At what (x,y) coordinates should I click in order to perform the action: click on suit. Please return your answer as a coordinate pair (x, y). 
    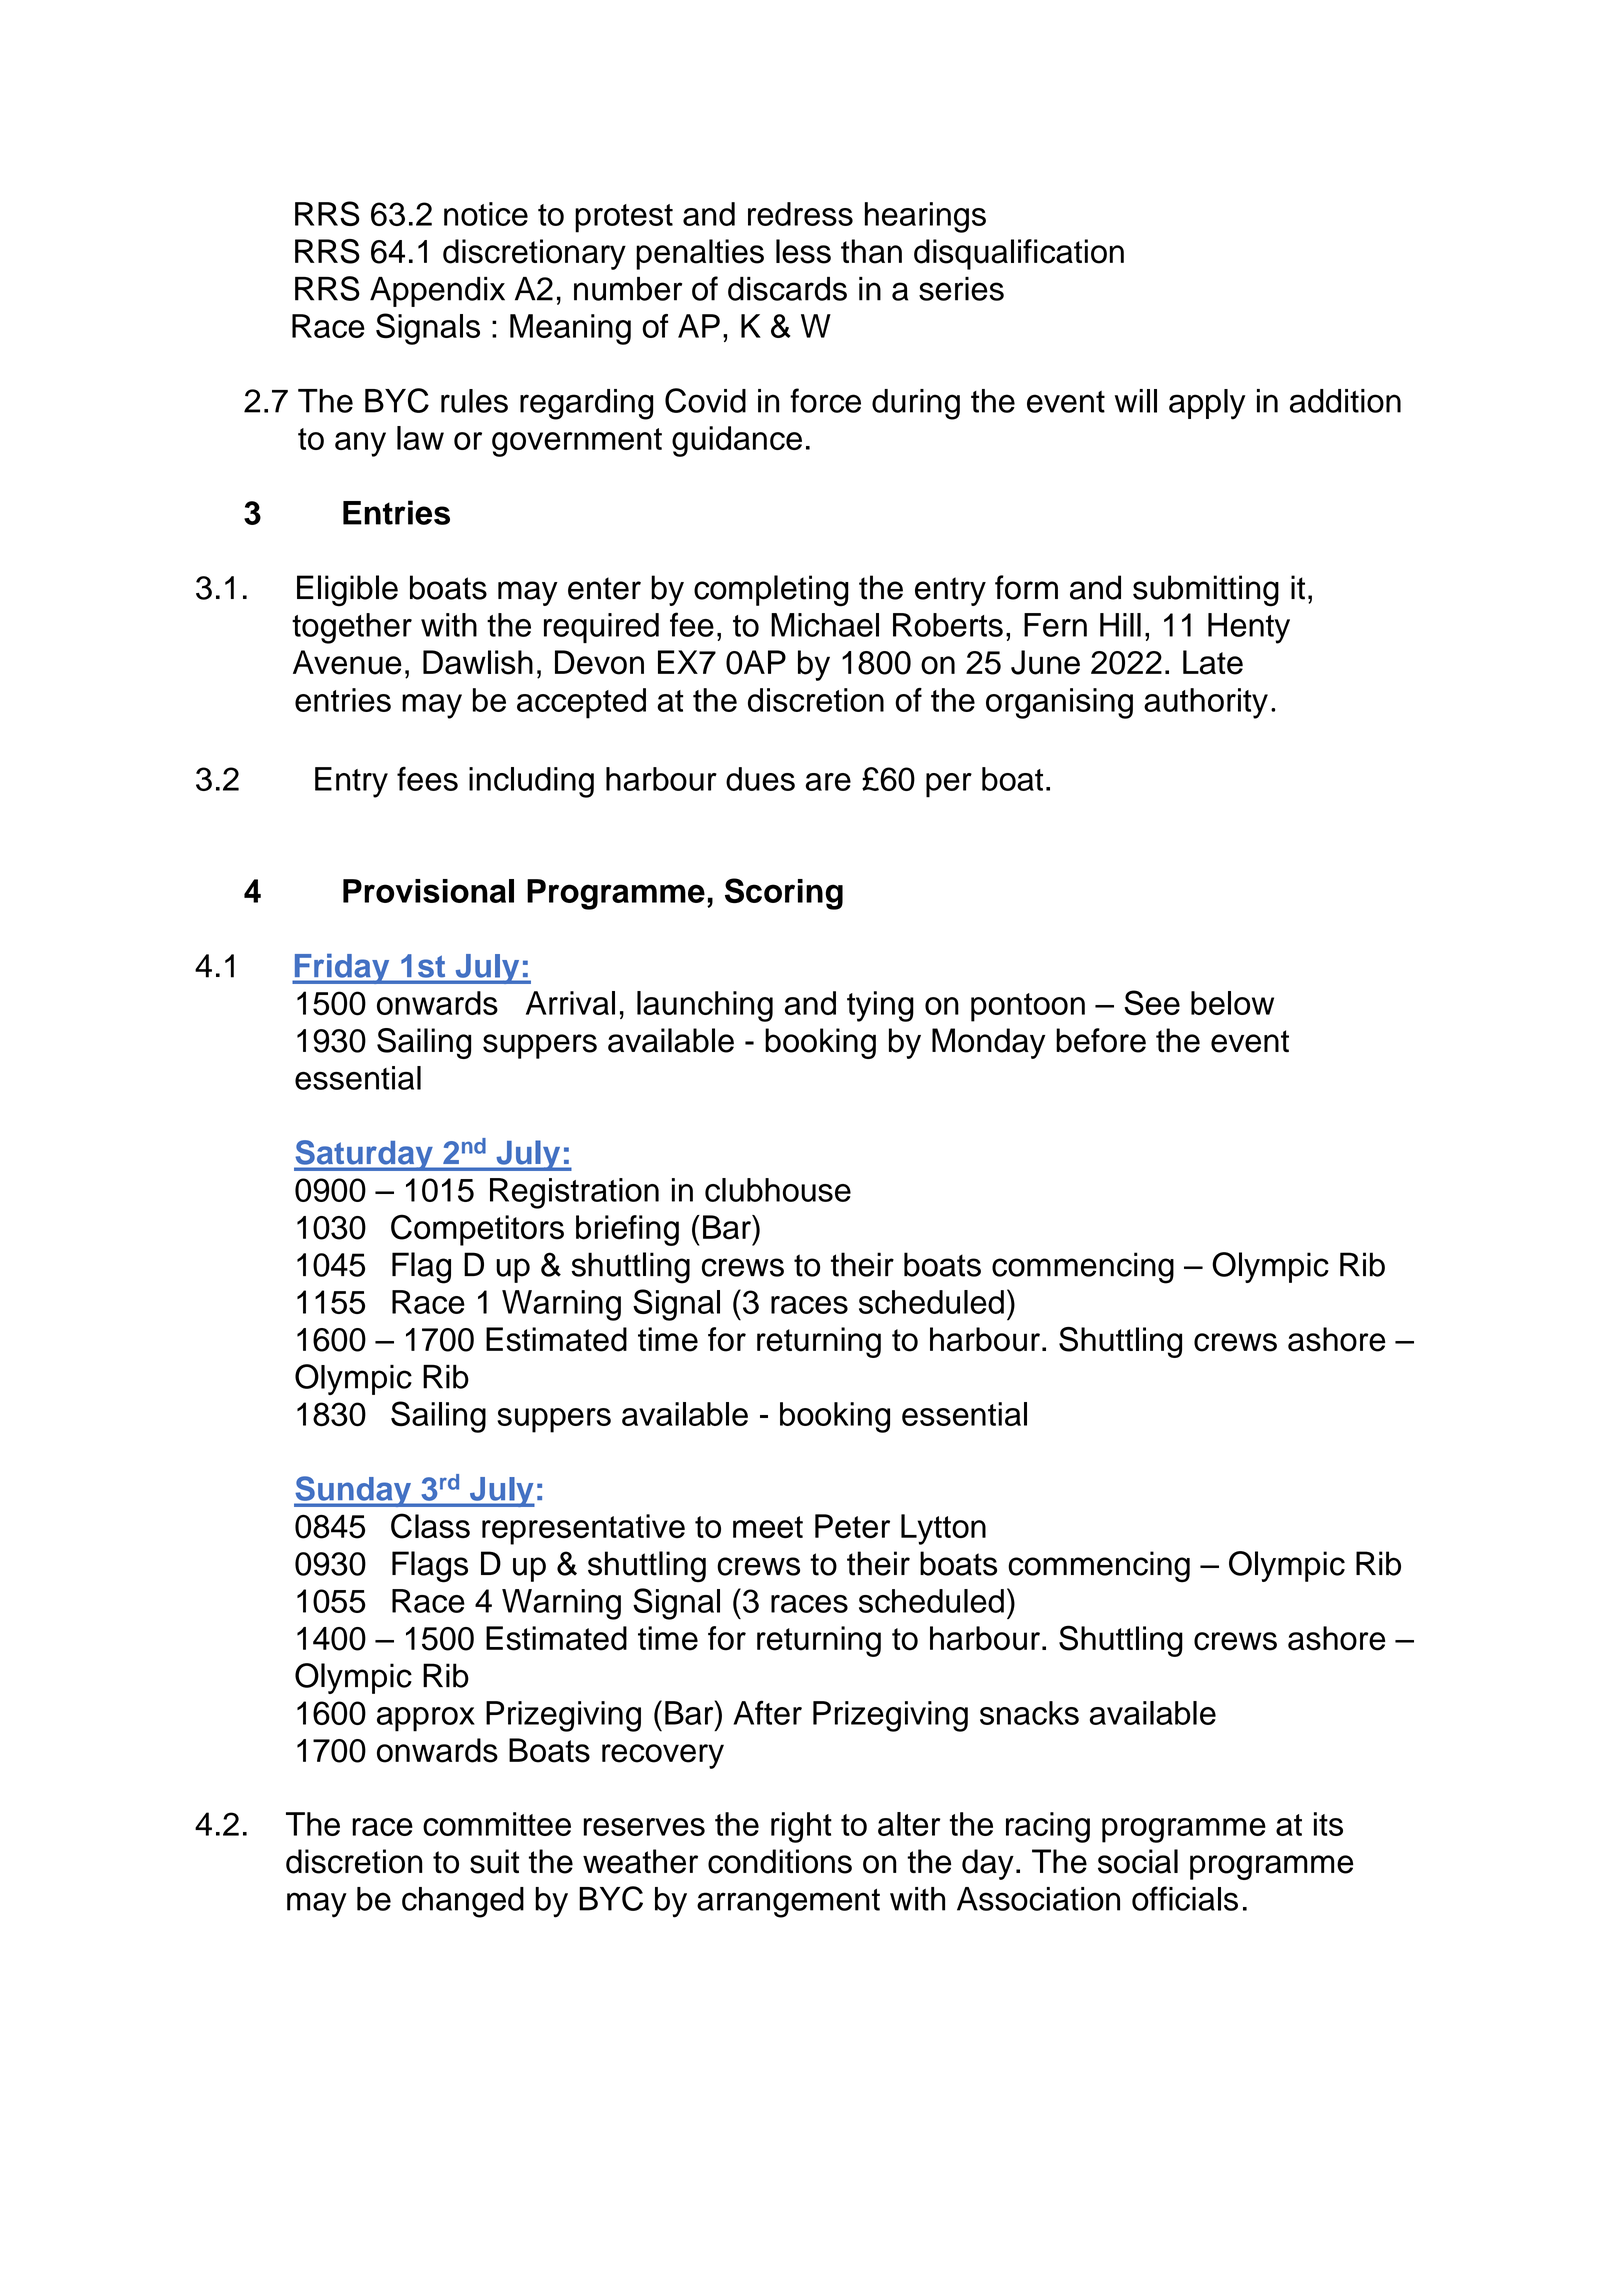
    Looking at the image, I should click on (494, 1861).
